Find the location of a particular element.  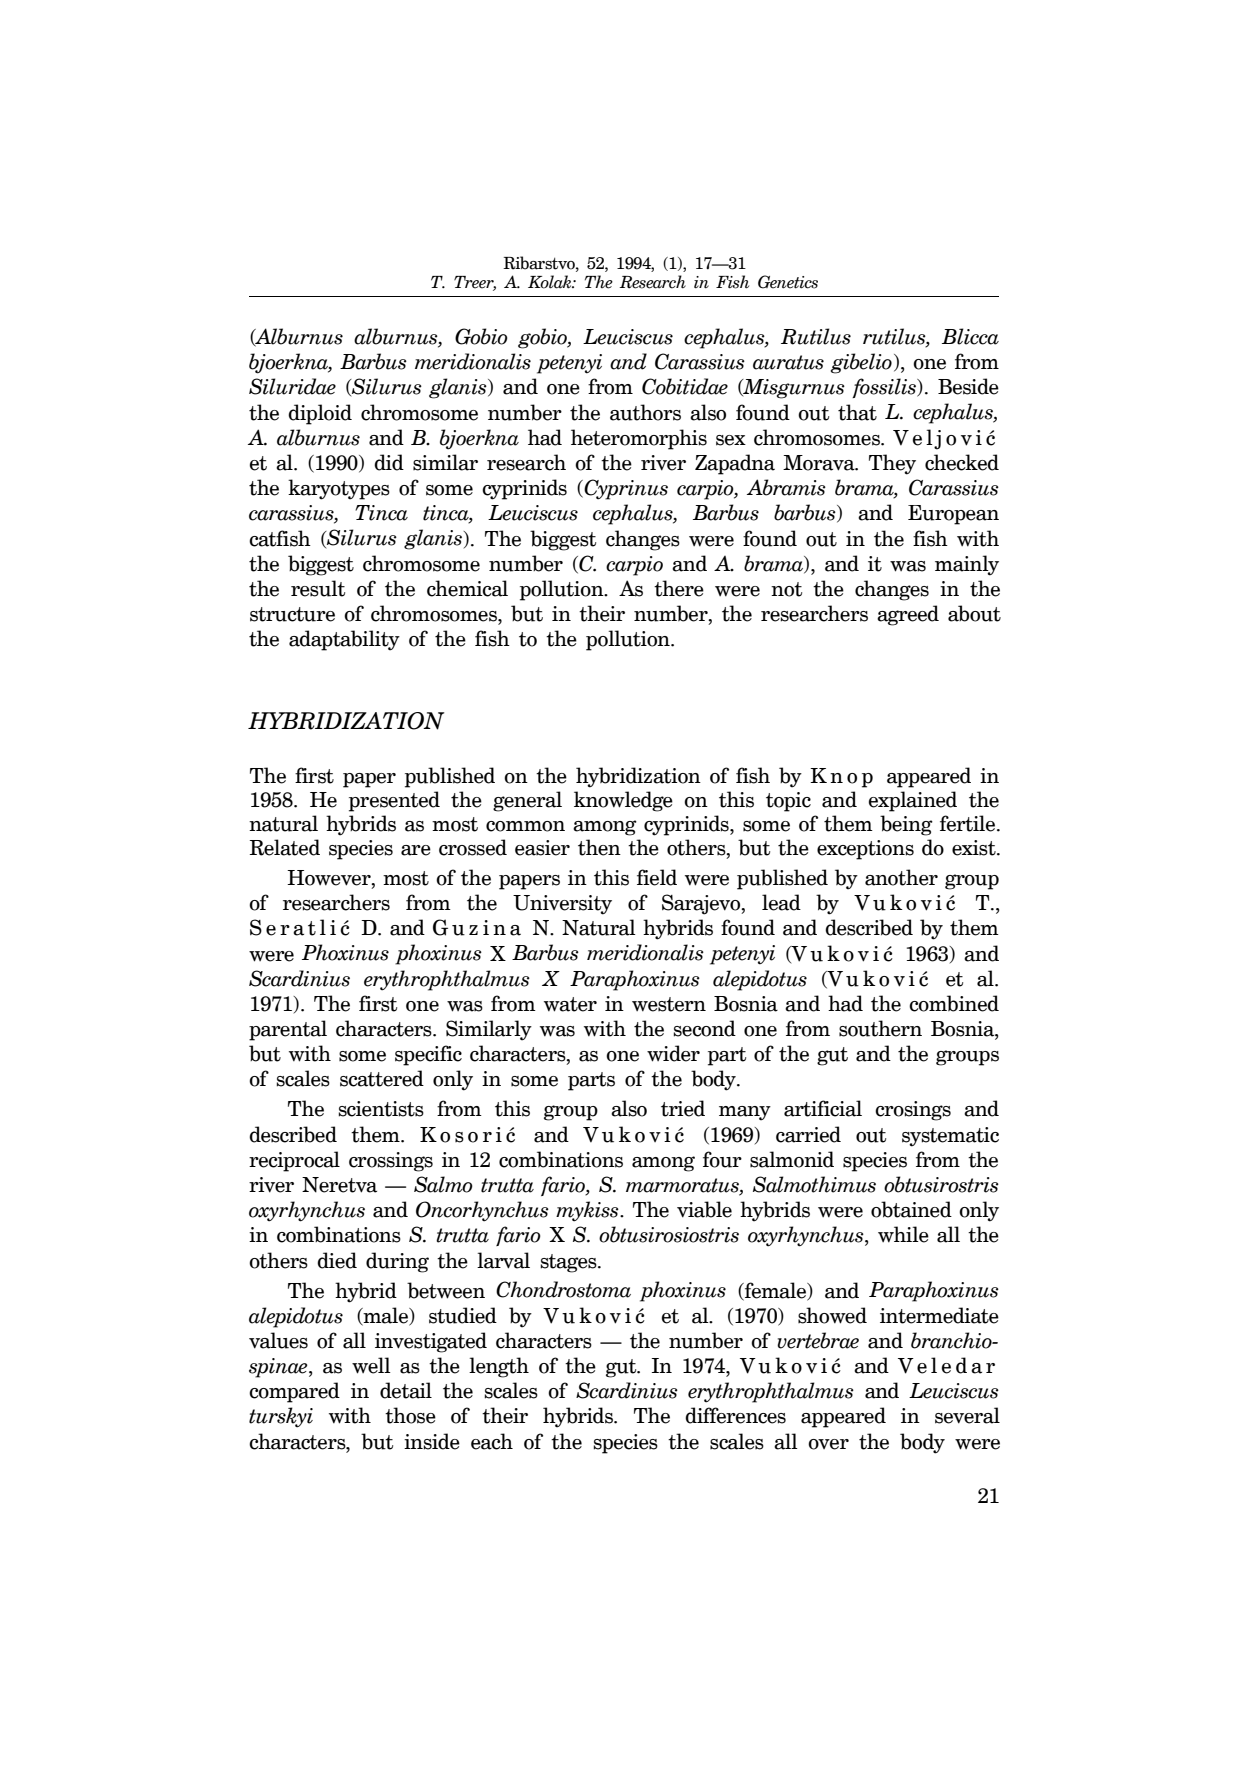

Genetics is located at coordinates (788, 282).
